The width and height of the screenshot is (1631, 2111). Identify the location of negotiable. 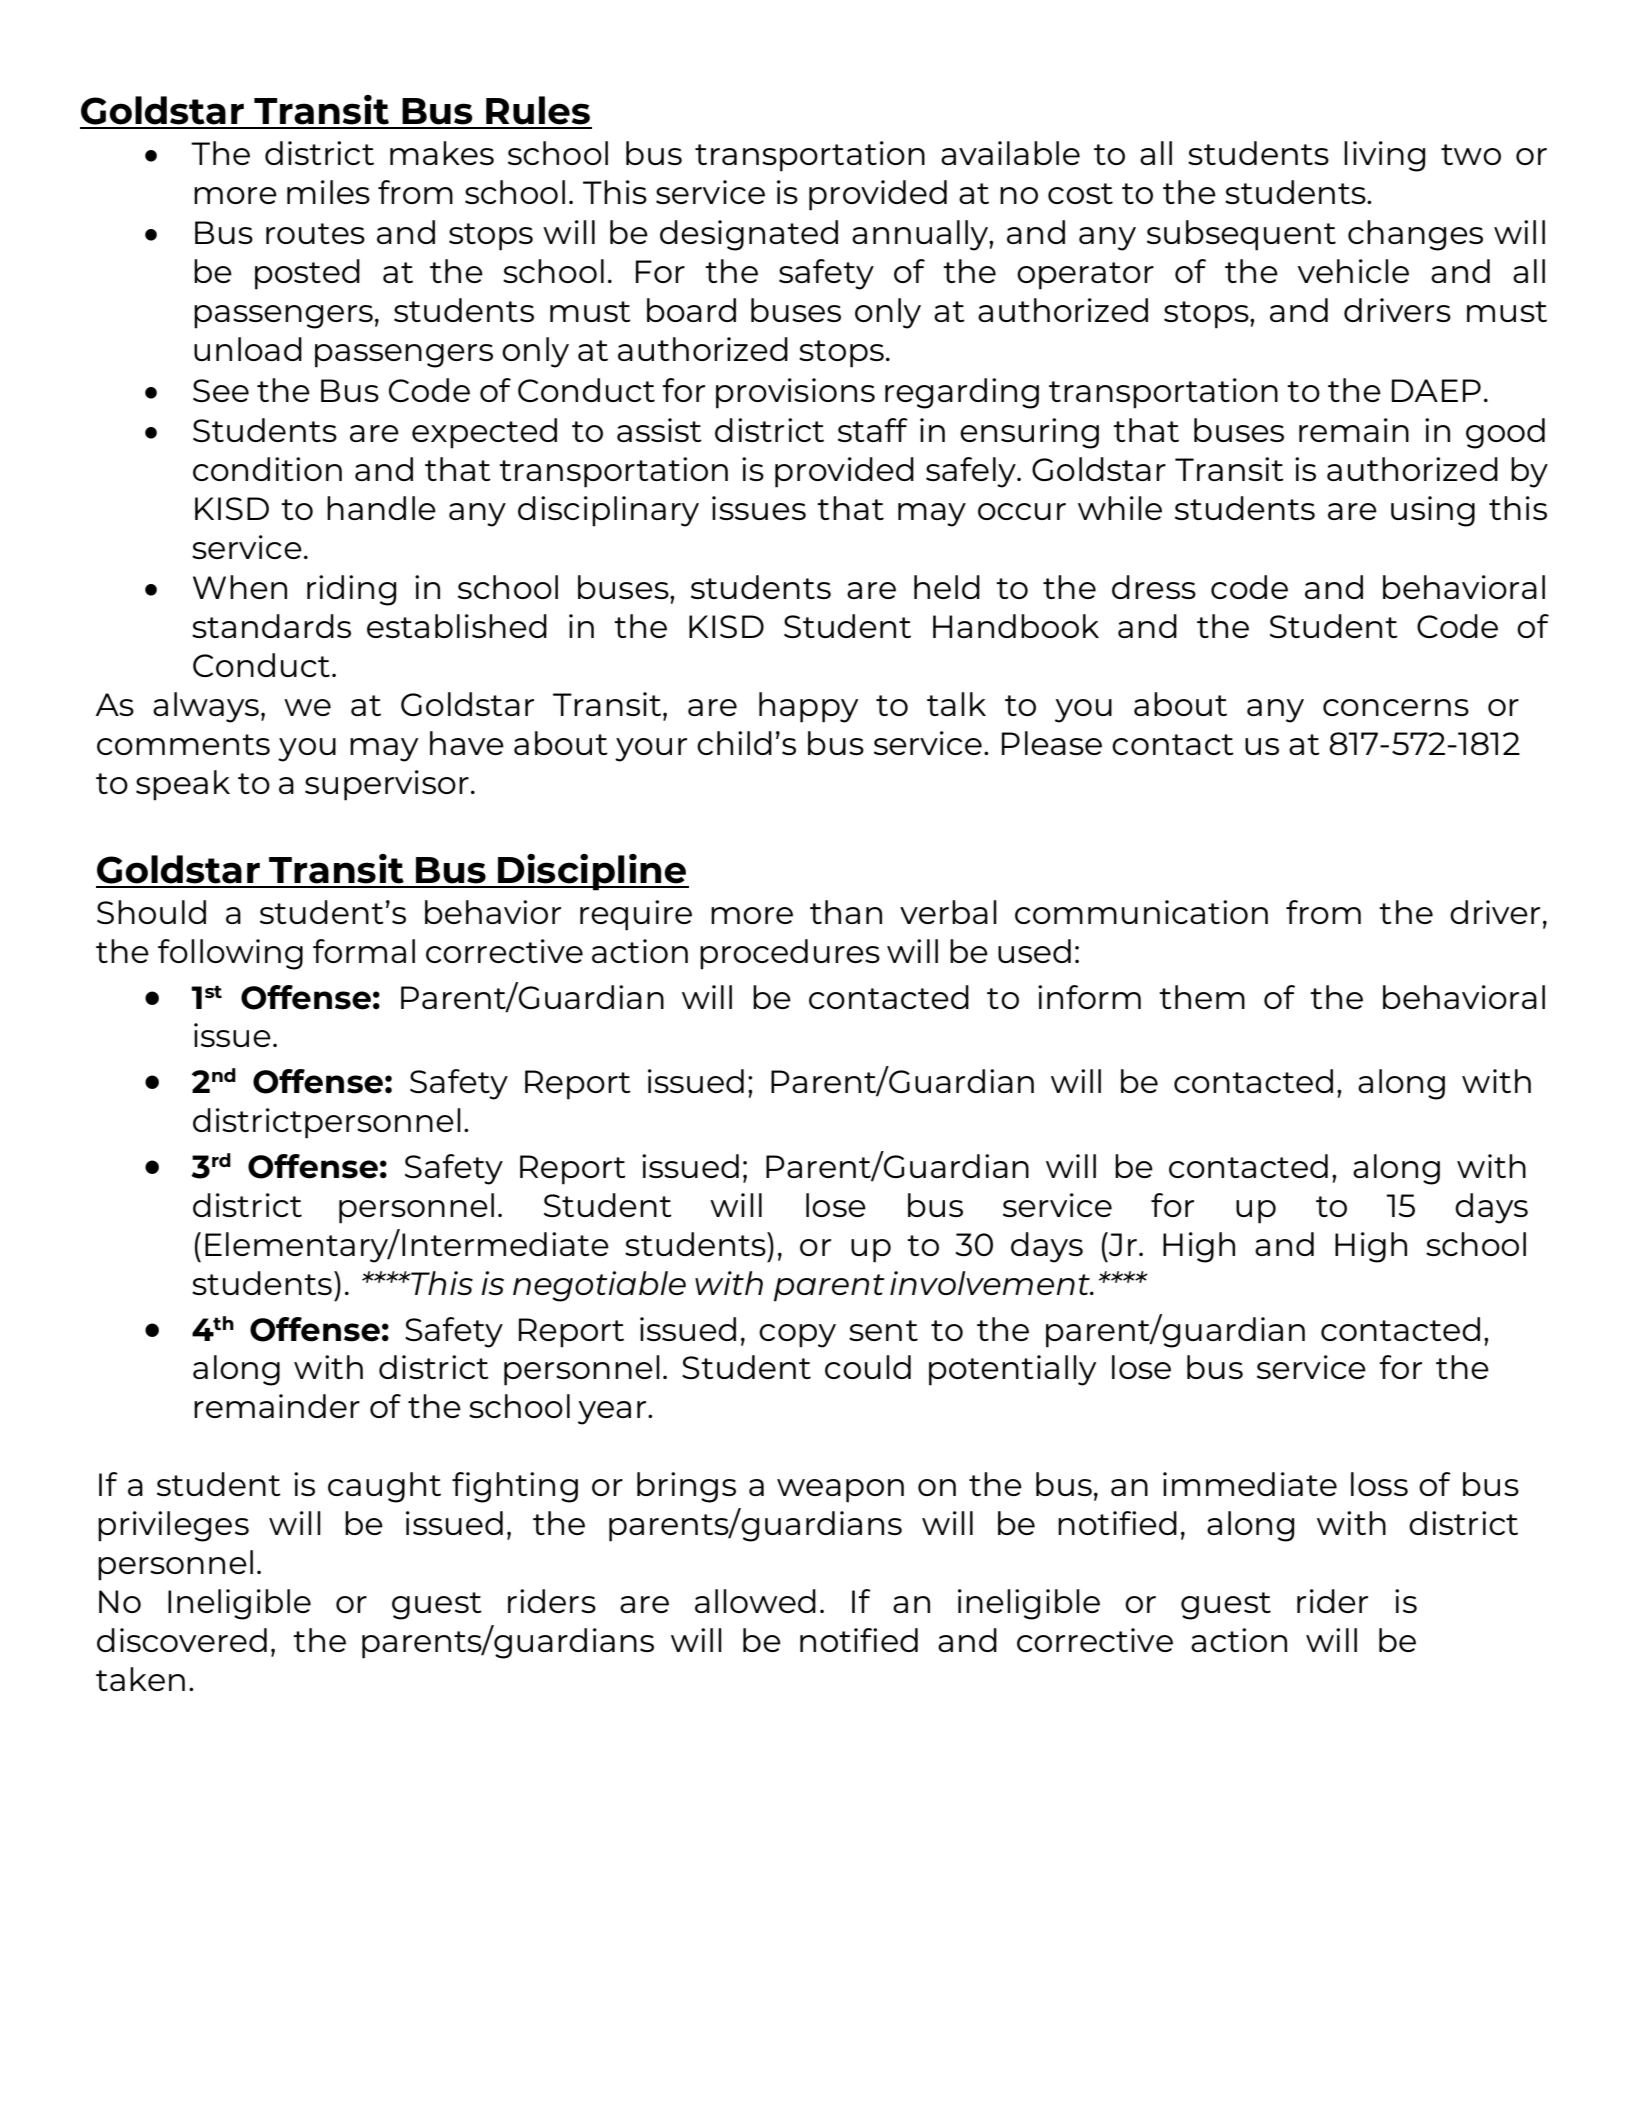
(599, 1286).
